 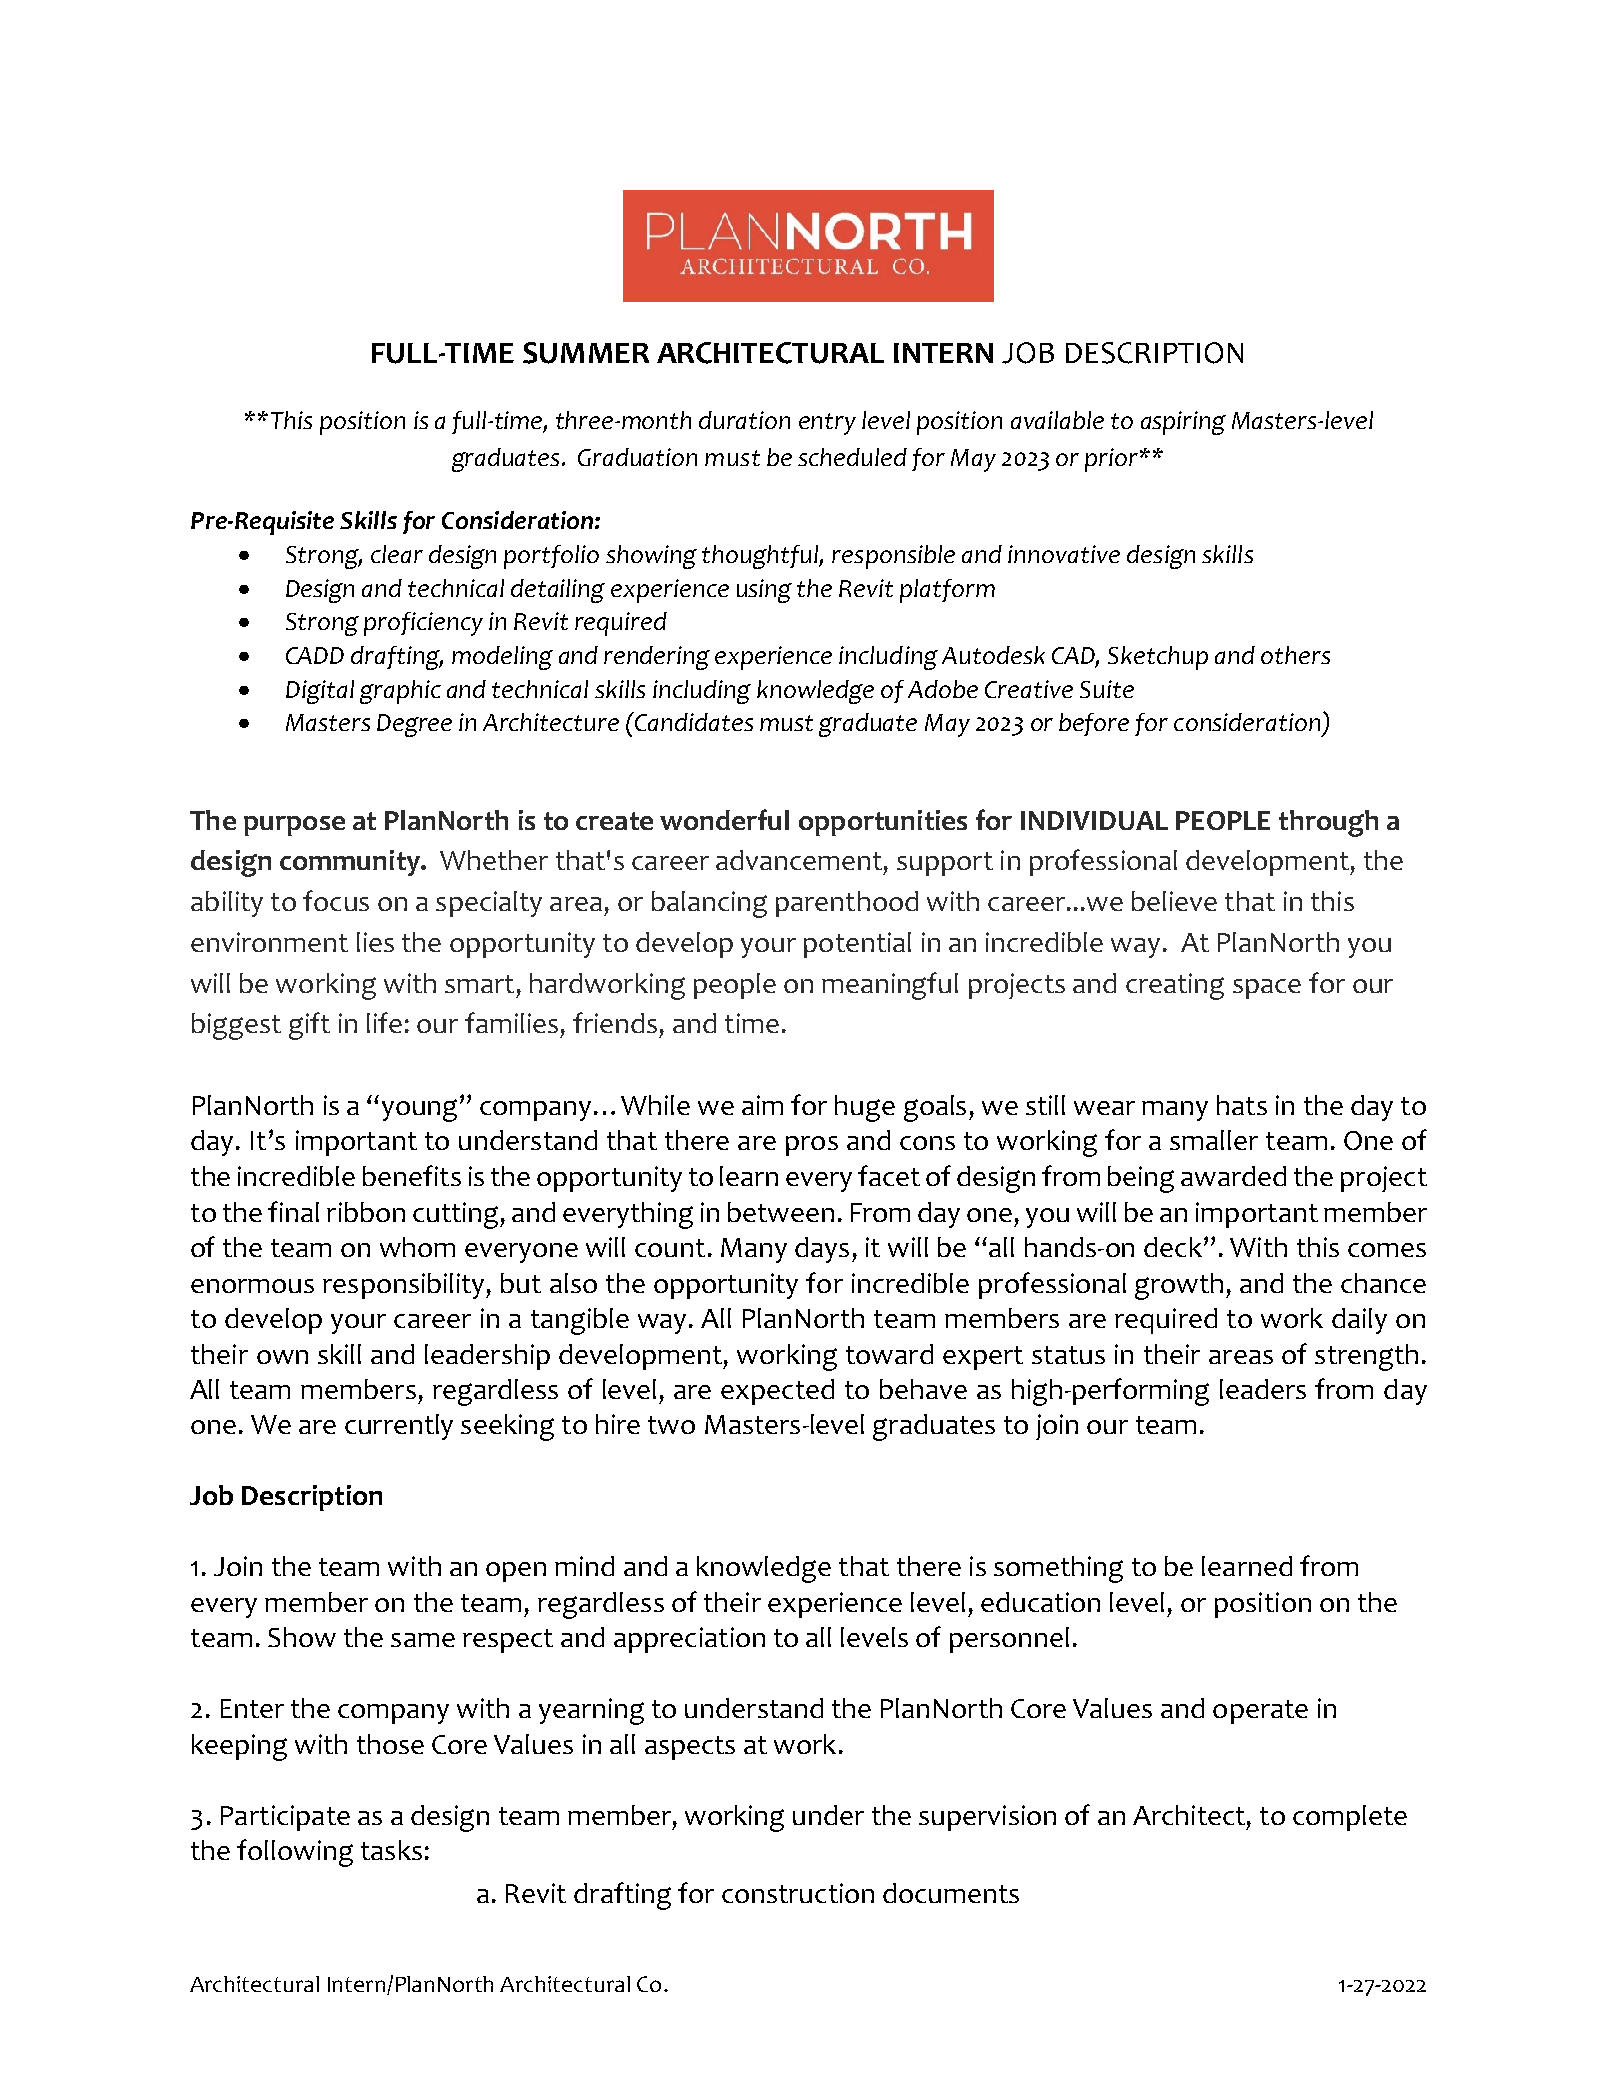 I want to click on aspiring, so click(x=1183, y=423).
